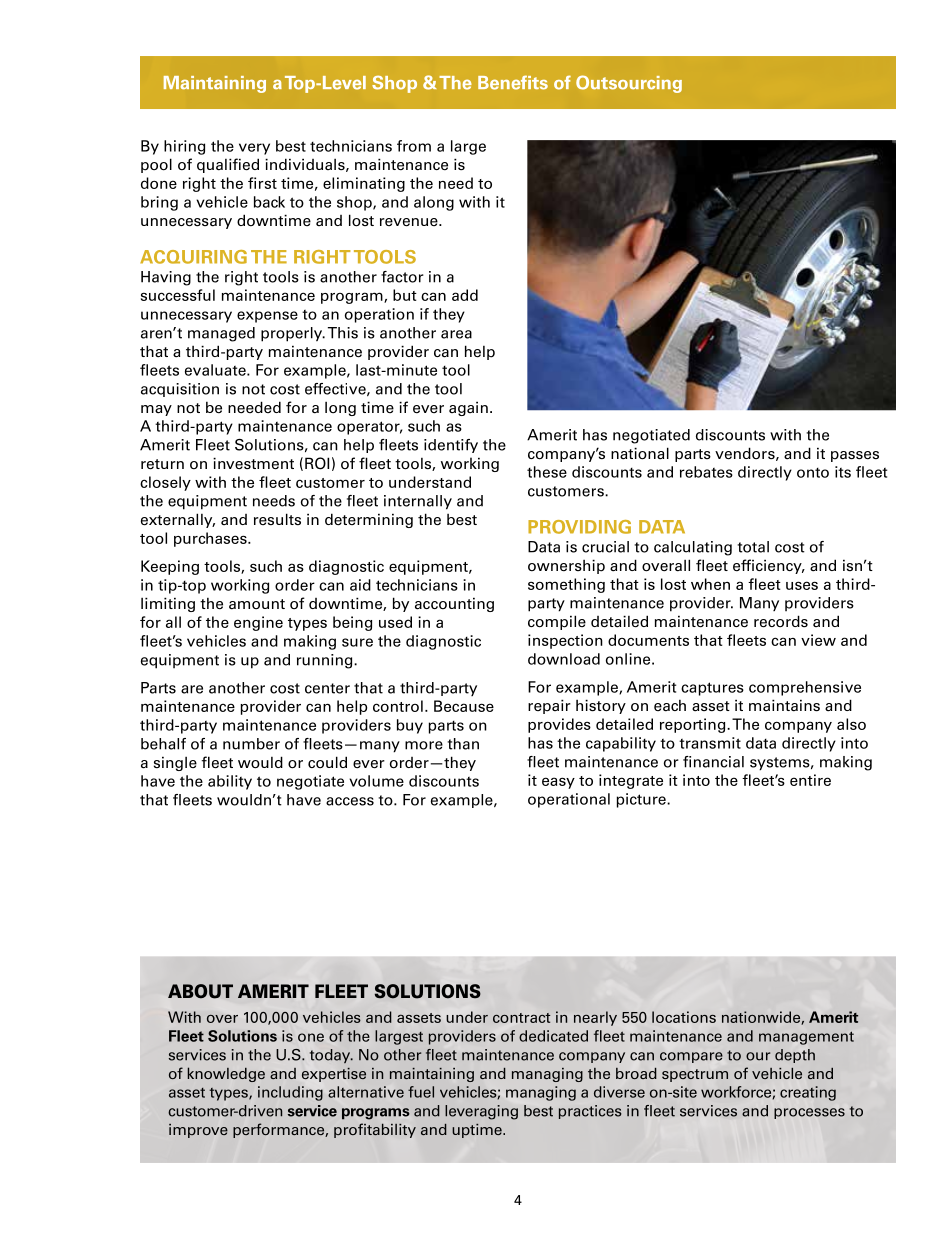  What do you see at coordinates (257, 604) in the page?
I see `amount` at bounding box center [257, 604].
